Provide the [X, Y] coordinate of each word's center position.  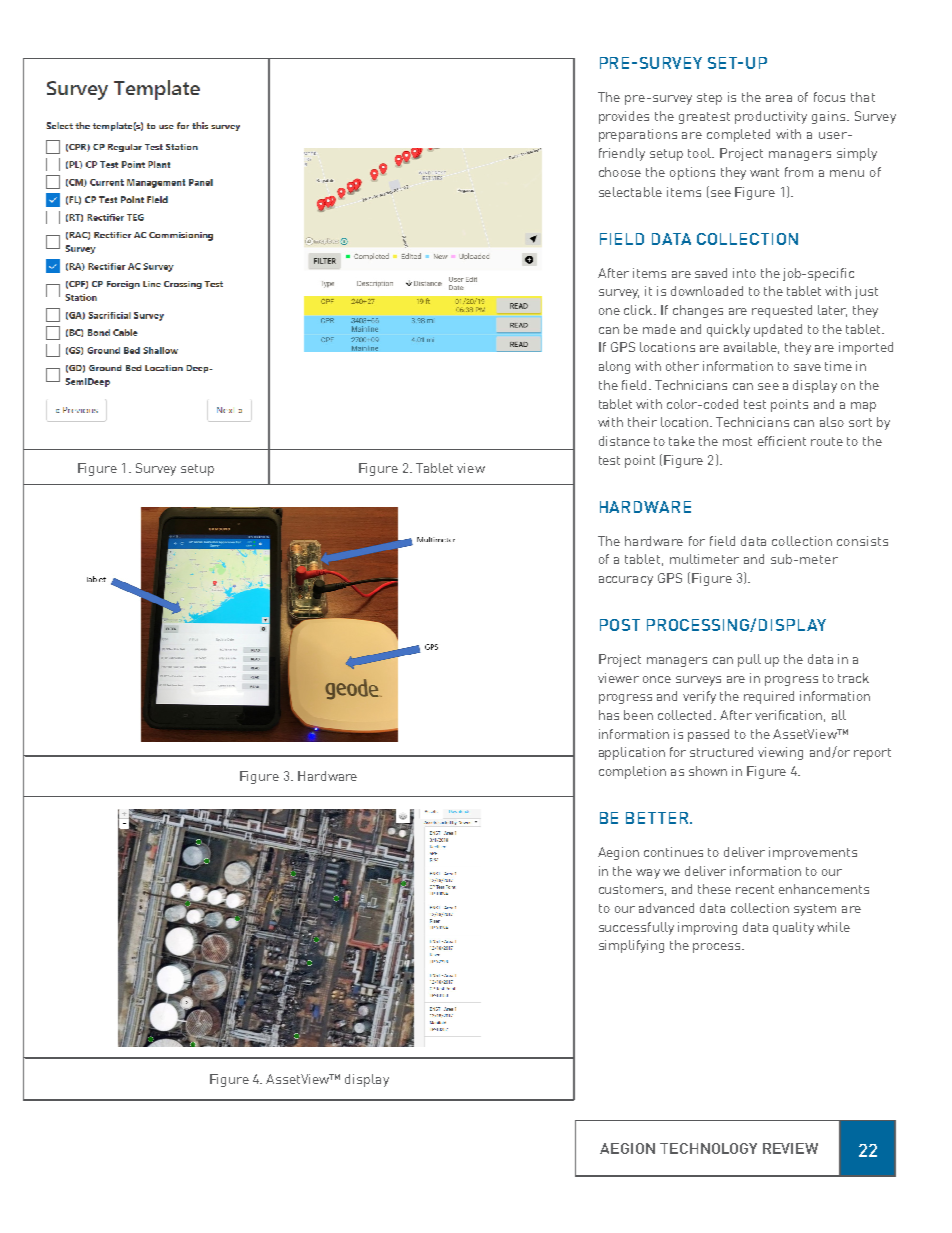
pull [749, 660]
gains [830, 117]
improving [707, 928]
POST [620, 625]
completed [738, 135]
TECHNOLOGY [708, 1148]
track [853, 678]
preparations [638, 135]
